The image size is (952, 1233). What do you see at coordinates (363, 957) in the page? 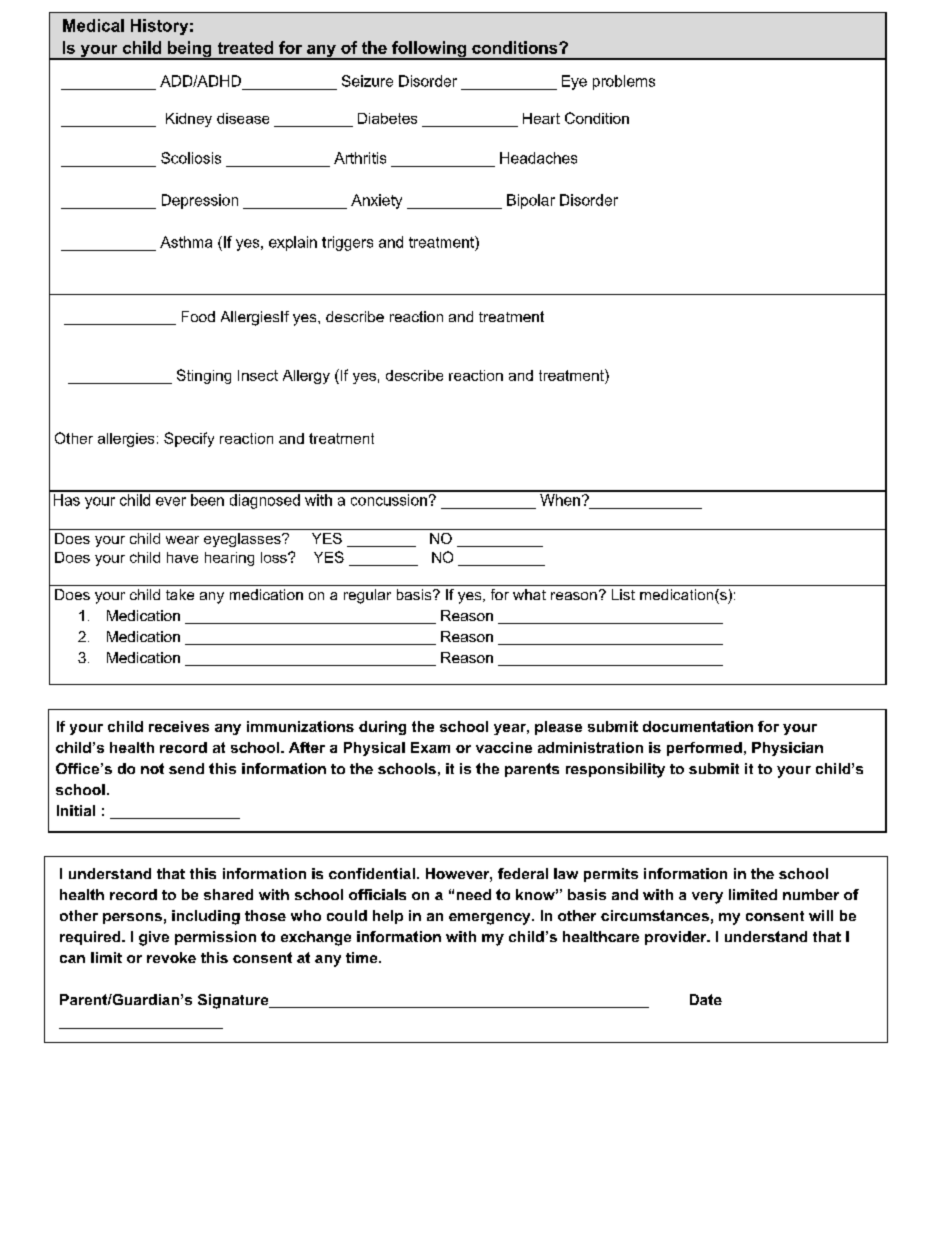
I see `time` at bounding box center [363, 957].
